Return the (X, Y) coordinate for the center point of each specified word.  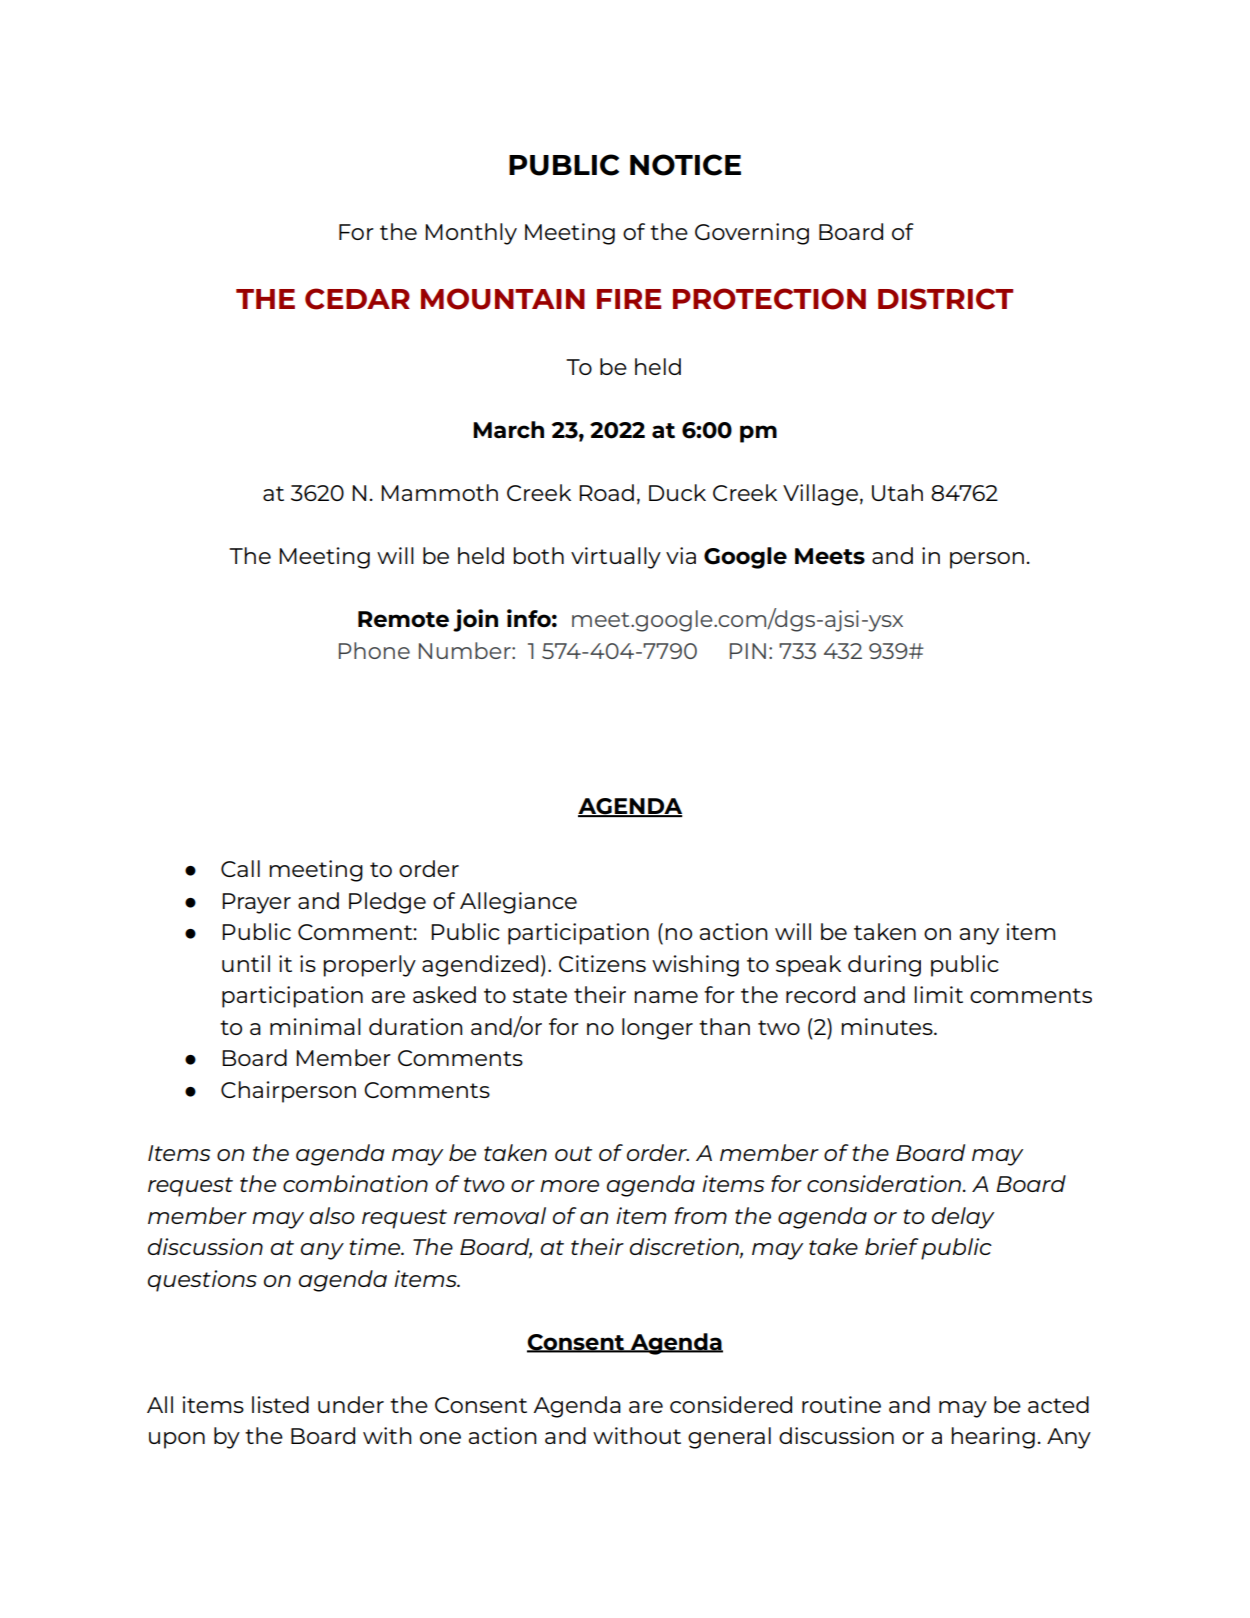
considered (731, 1404)
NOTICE (685, 165)
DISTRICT (945, 299)
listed (280, 1404)
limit (938, 994)
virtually (616, 558)
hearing (993, 1438)
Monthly (471, 234)
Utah (897, 492)
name (666, 997)
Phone (374, 650)
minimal (315, 1026)
